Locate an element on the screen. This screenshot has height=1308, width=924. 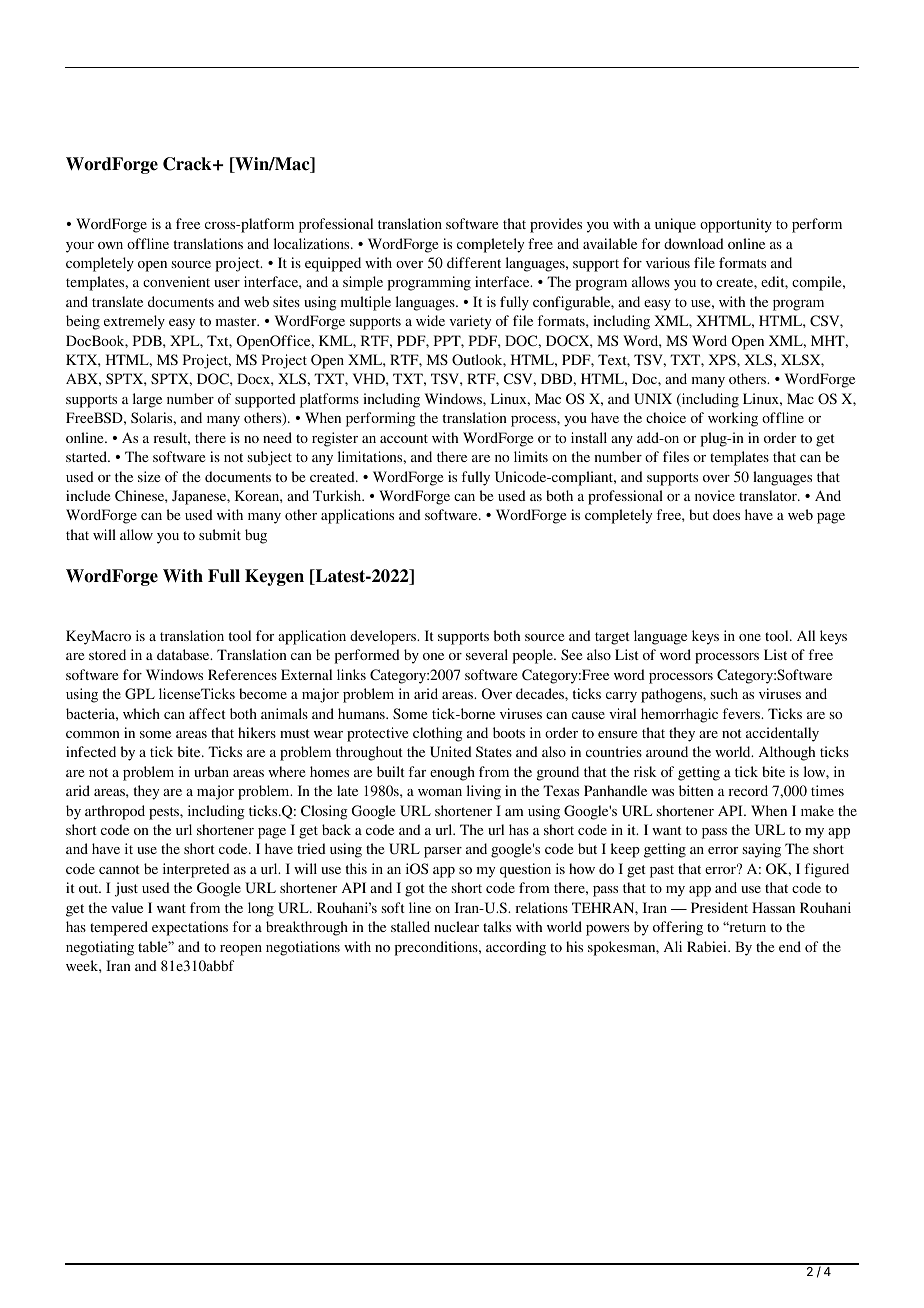
Crack is located at coordinates (188, 164).
